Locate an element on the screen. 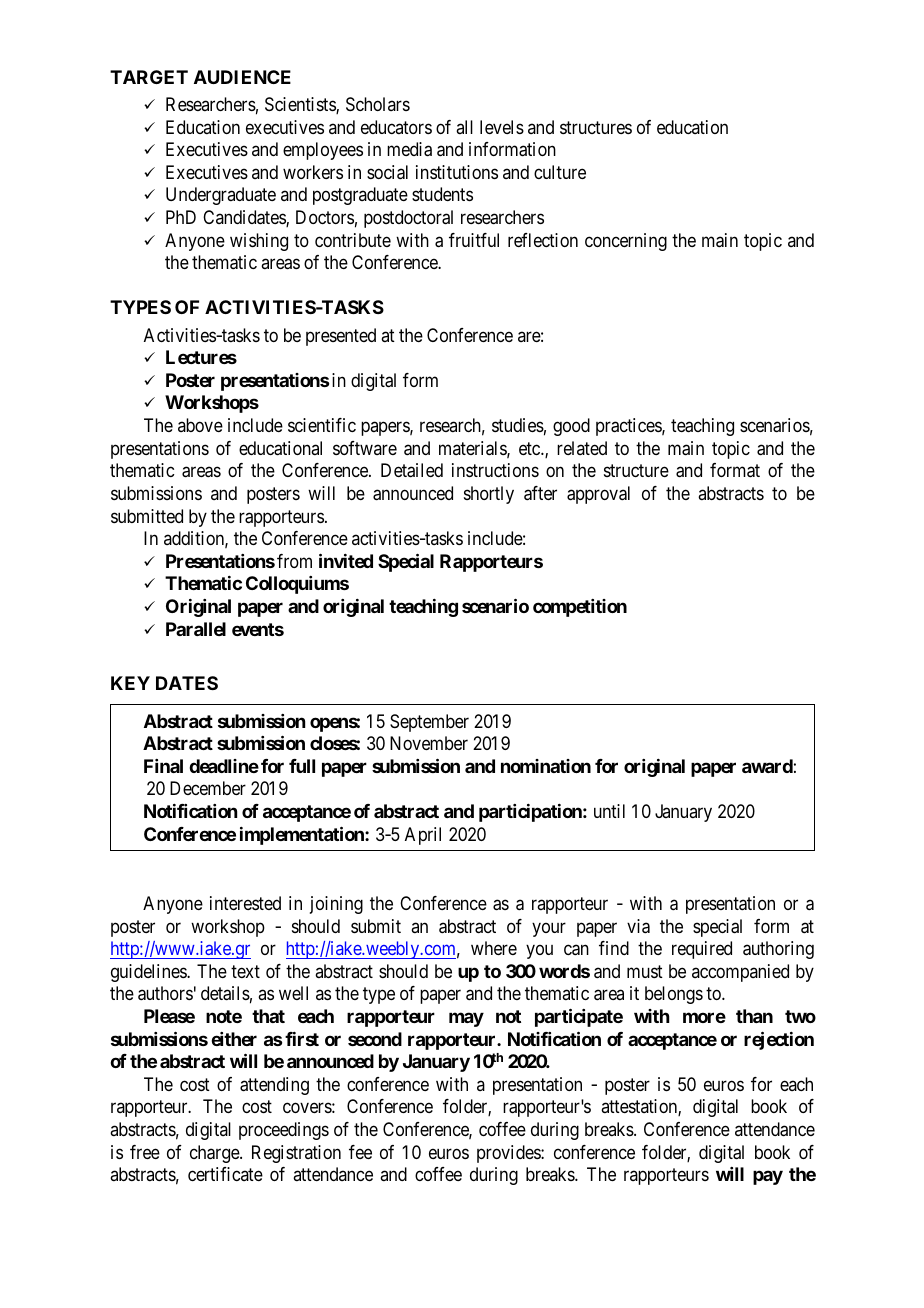 This screenshot has width=924, height=1308. Parallel is located at coordinates (196, 629).
